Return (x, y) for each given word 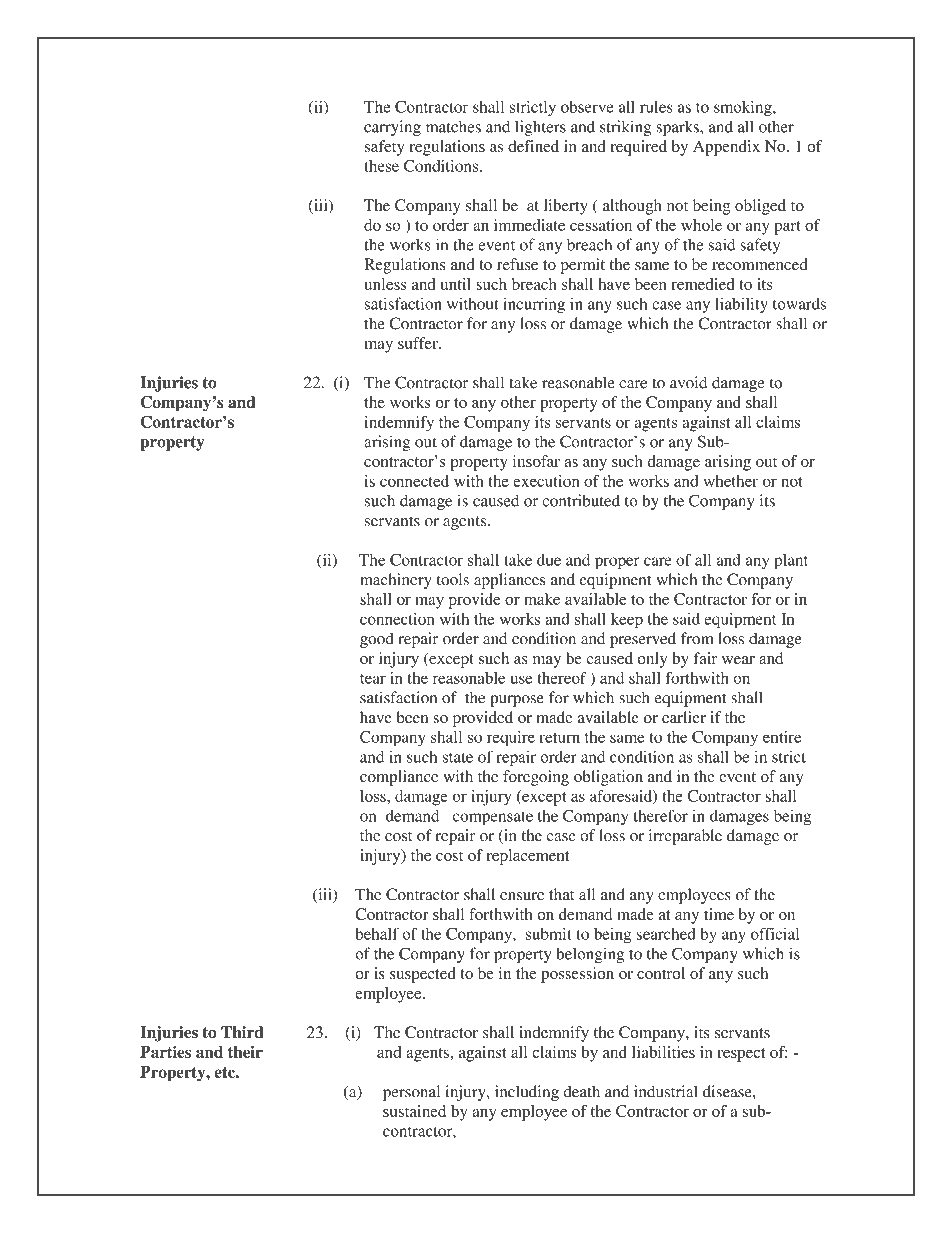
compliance (399, 778)
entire (782, 737)
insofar (536, 461)
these (381, 166)
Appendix (726, 148)
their (245, 1052)
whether (730, 481)
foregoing (536, 778)
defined (533, 146)
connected (414, 481)
